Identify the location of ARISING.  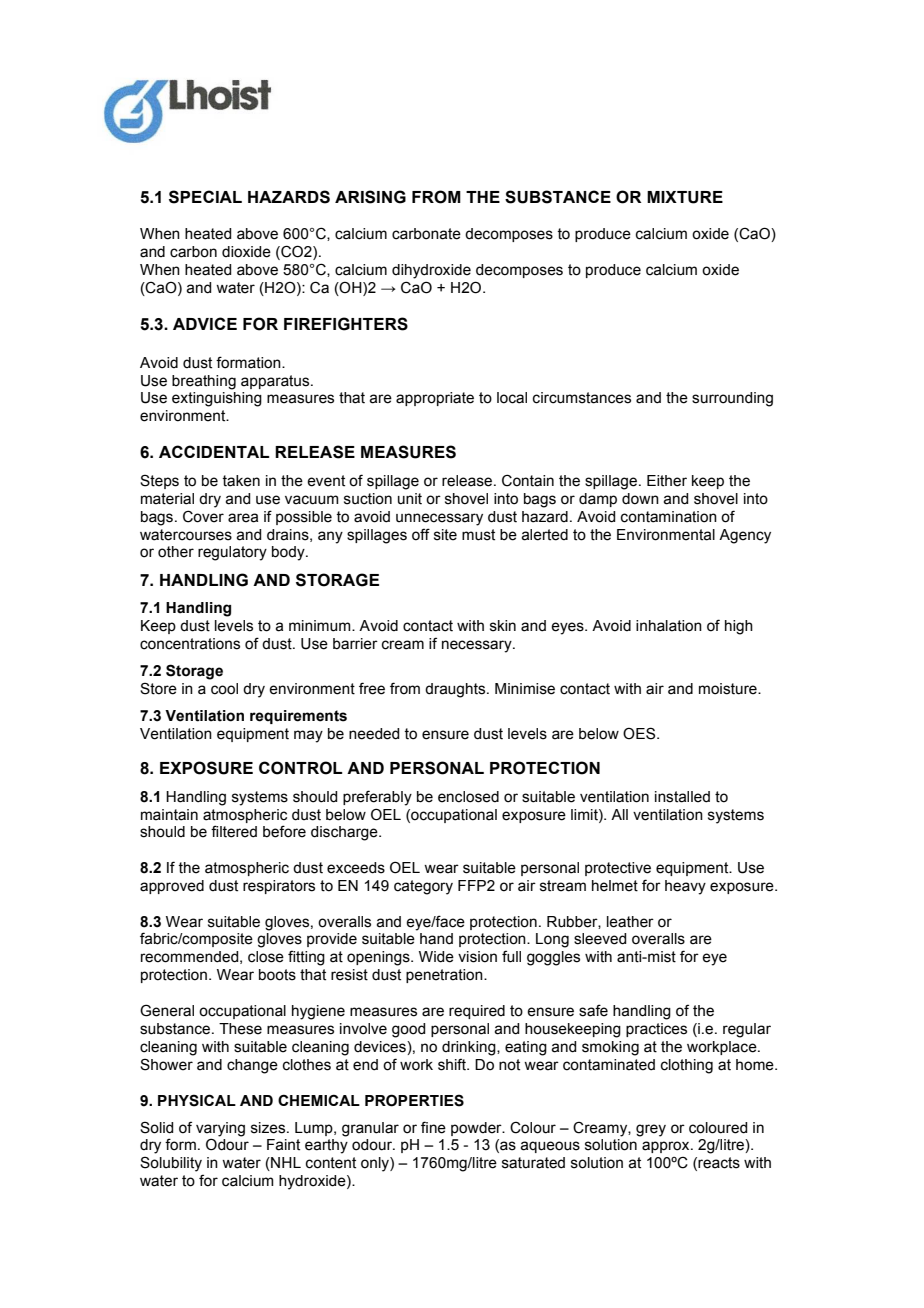
(370, 197).
